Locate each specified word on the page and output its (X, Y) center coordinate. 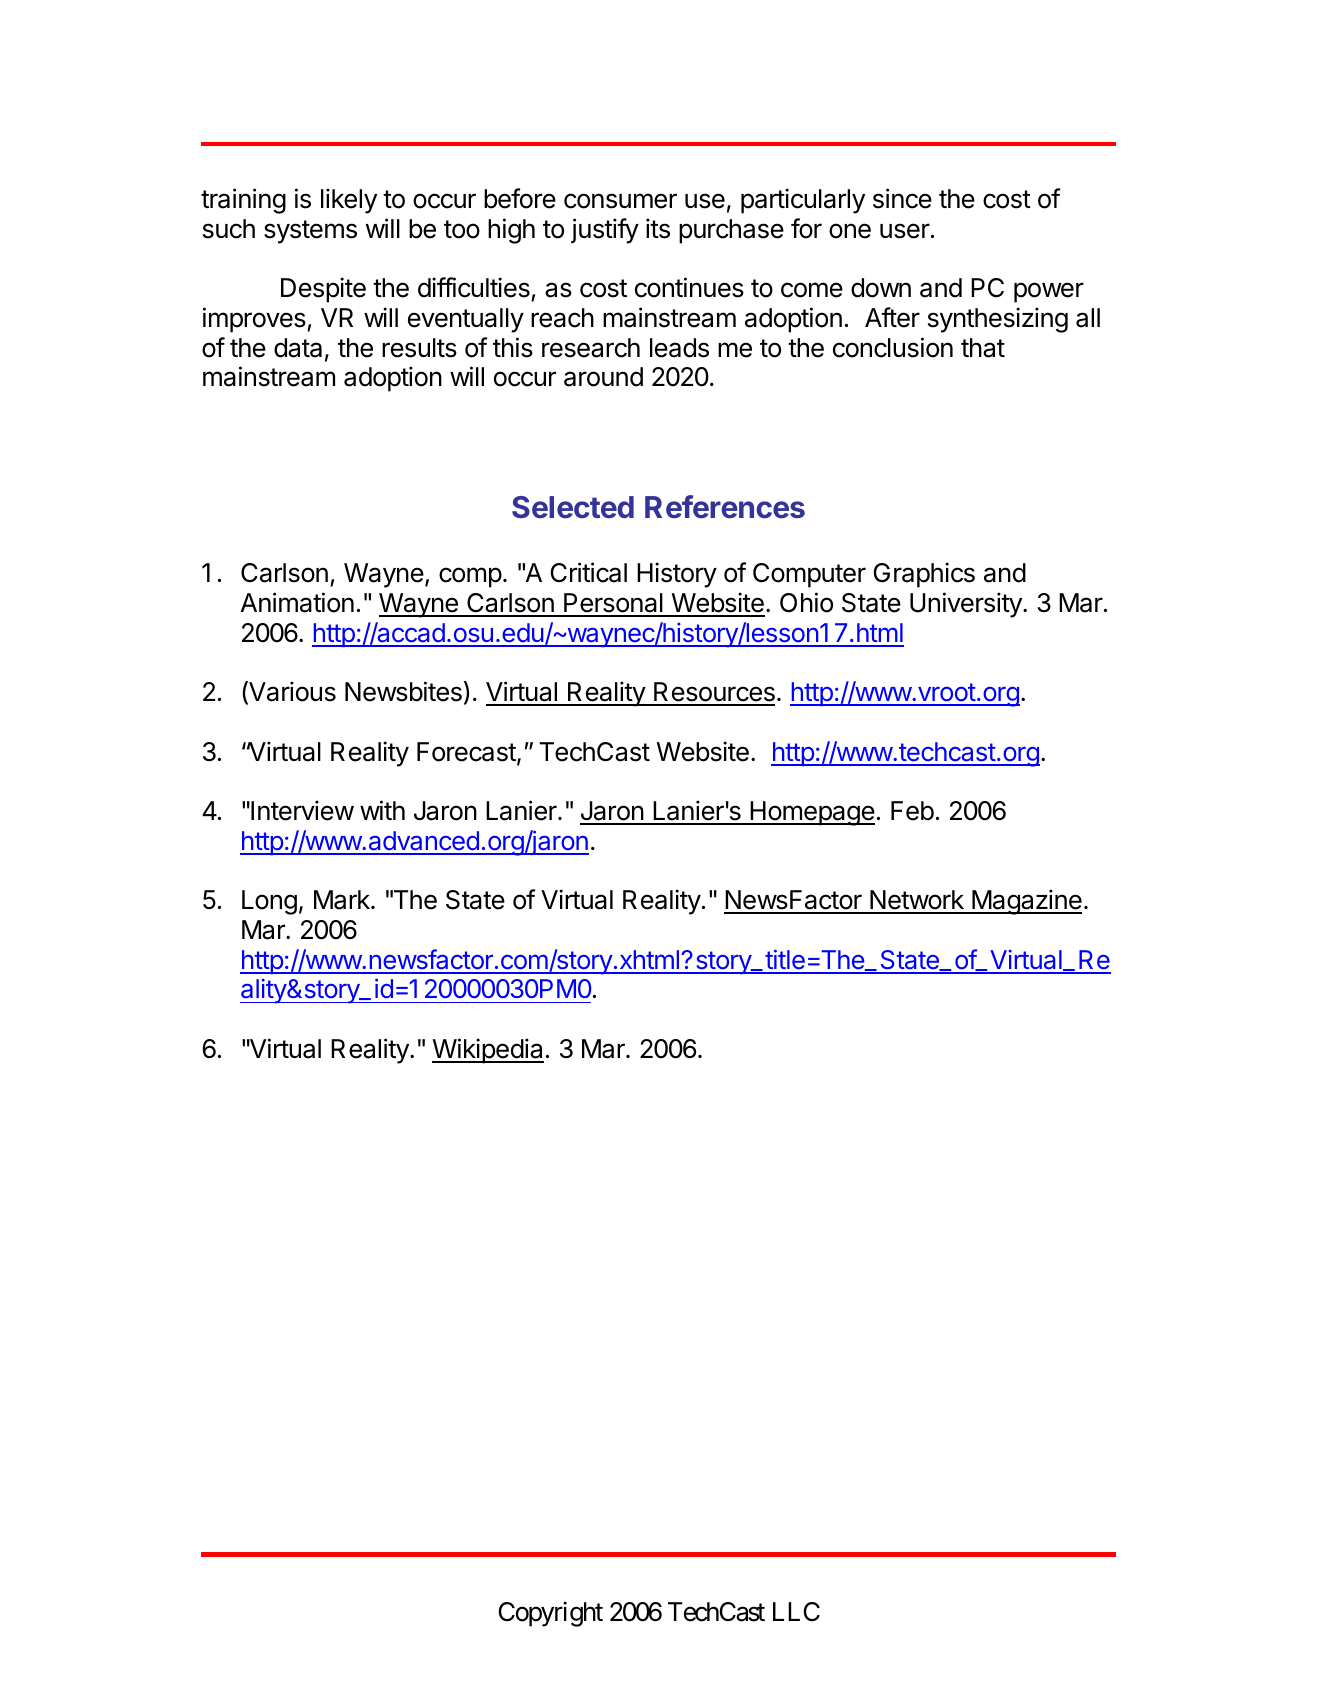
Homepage (811, 813)
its (658, 228)
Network (917, 901)
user (905, 231)
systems (310, 232)
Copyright (550, 1614)
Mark (343, 900)
